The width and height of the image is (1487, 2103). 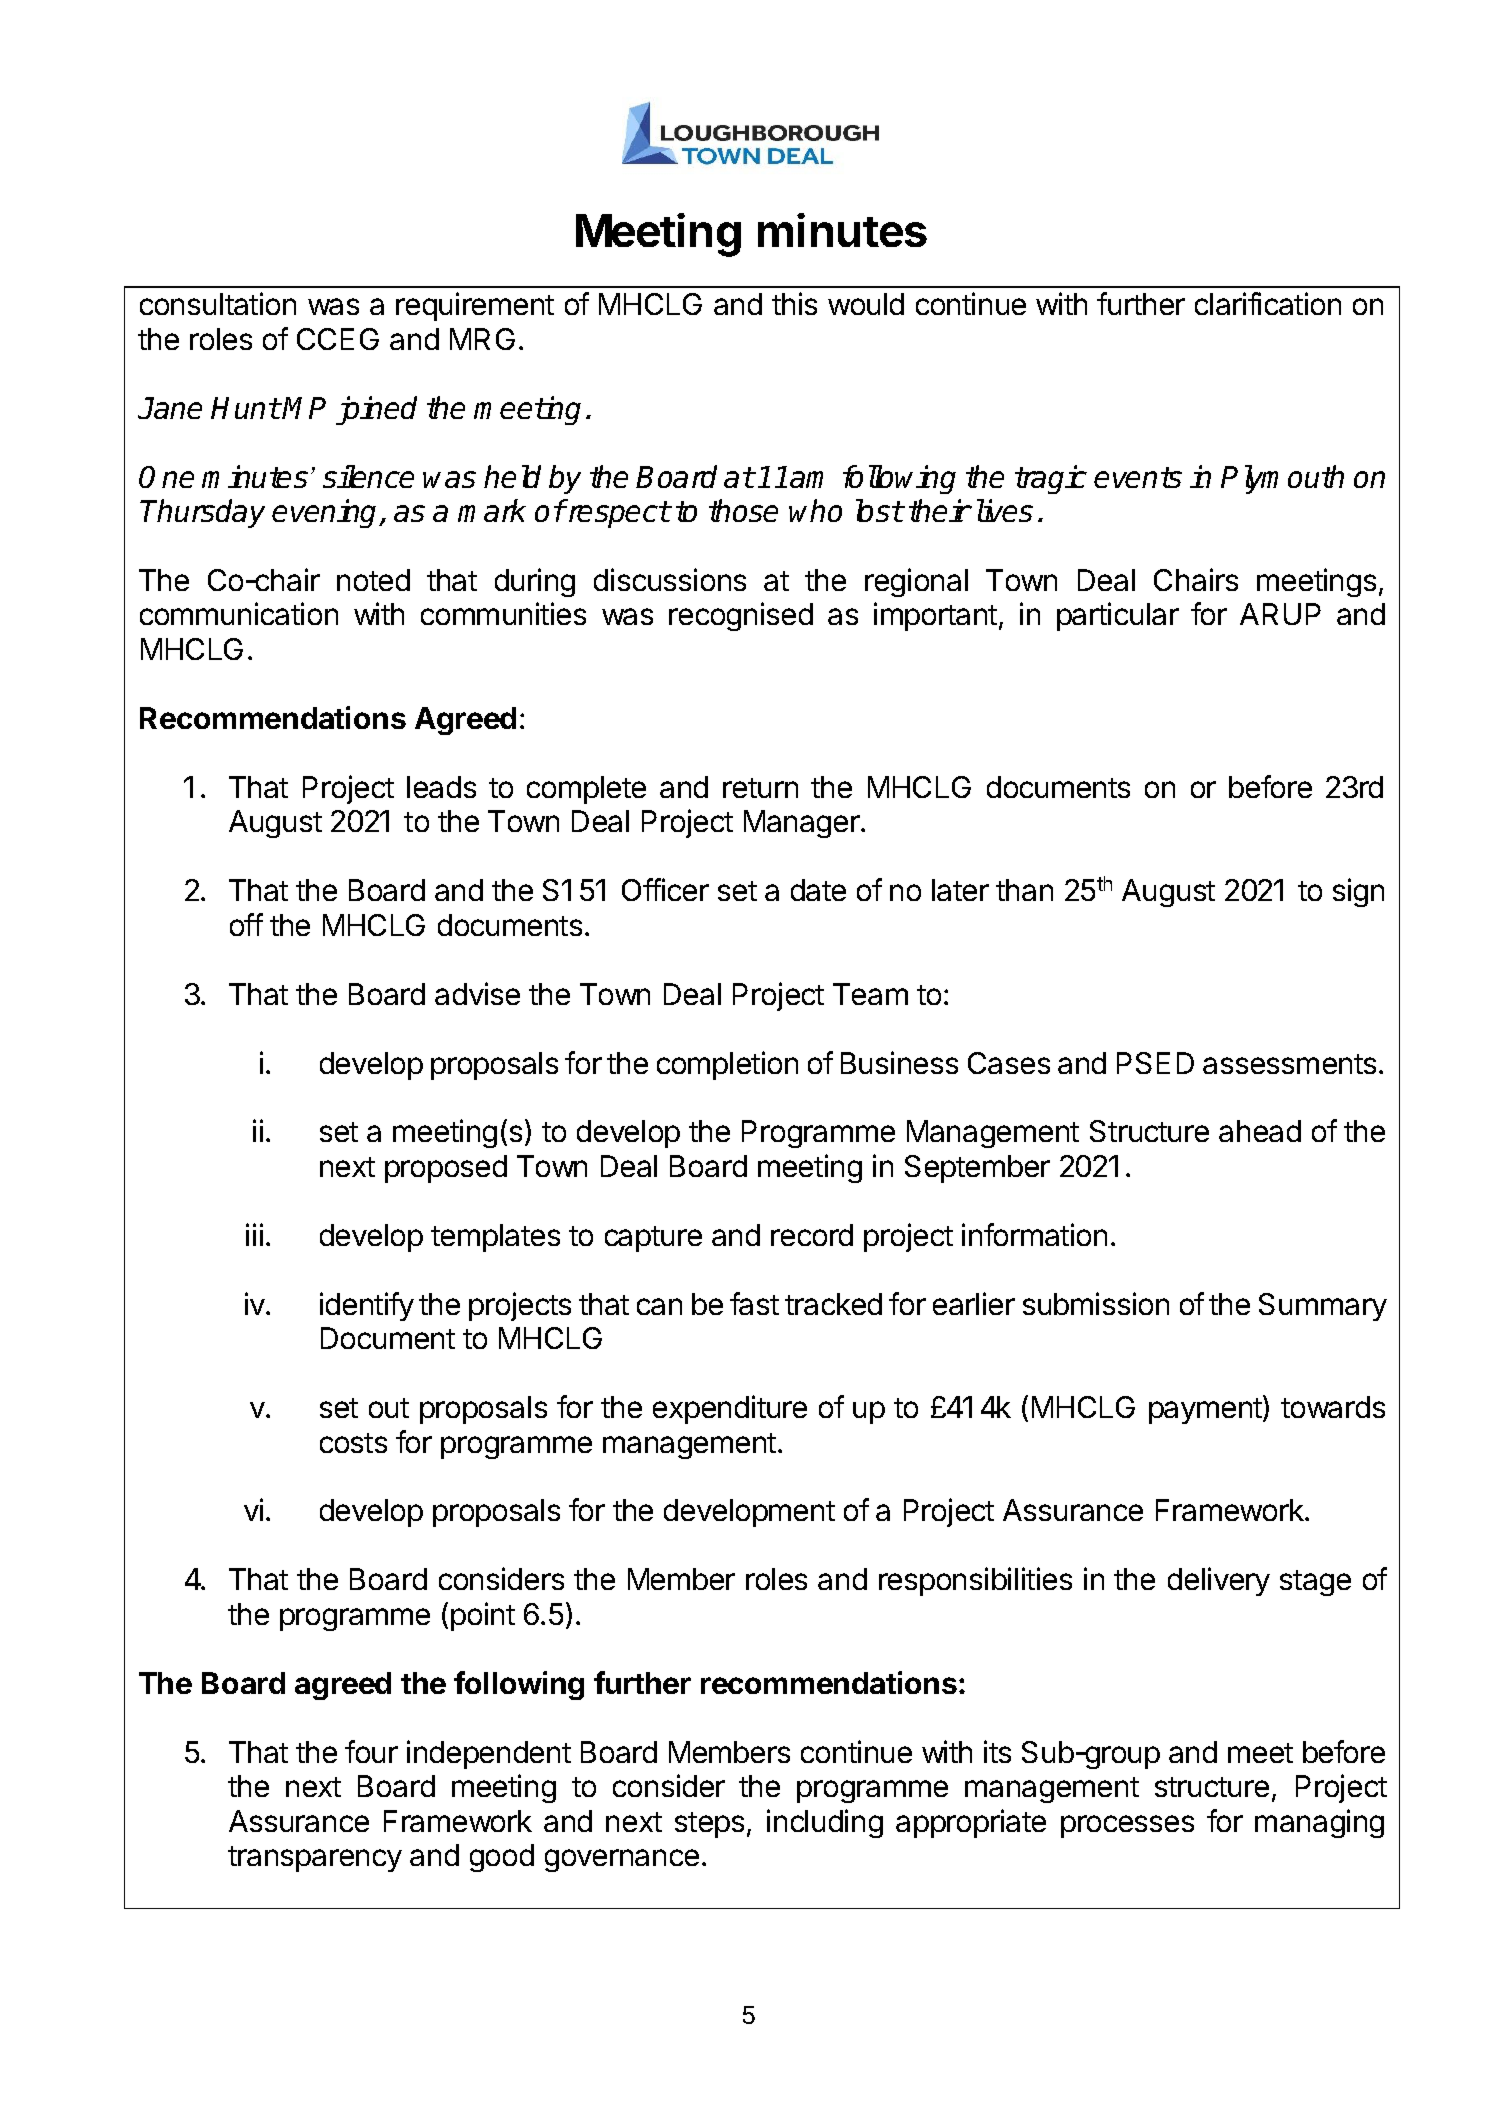 I want to click on this, so click(x=794, y=303).
